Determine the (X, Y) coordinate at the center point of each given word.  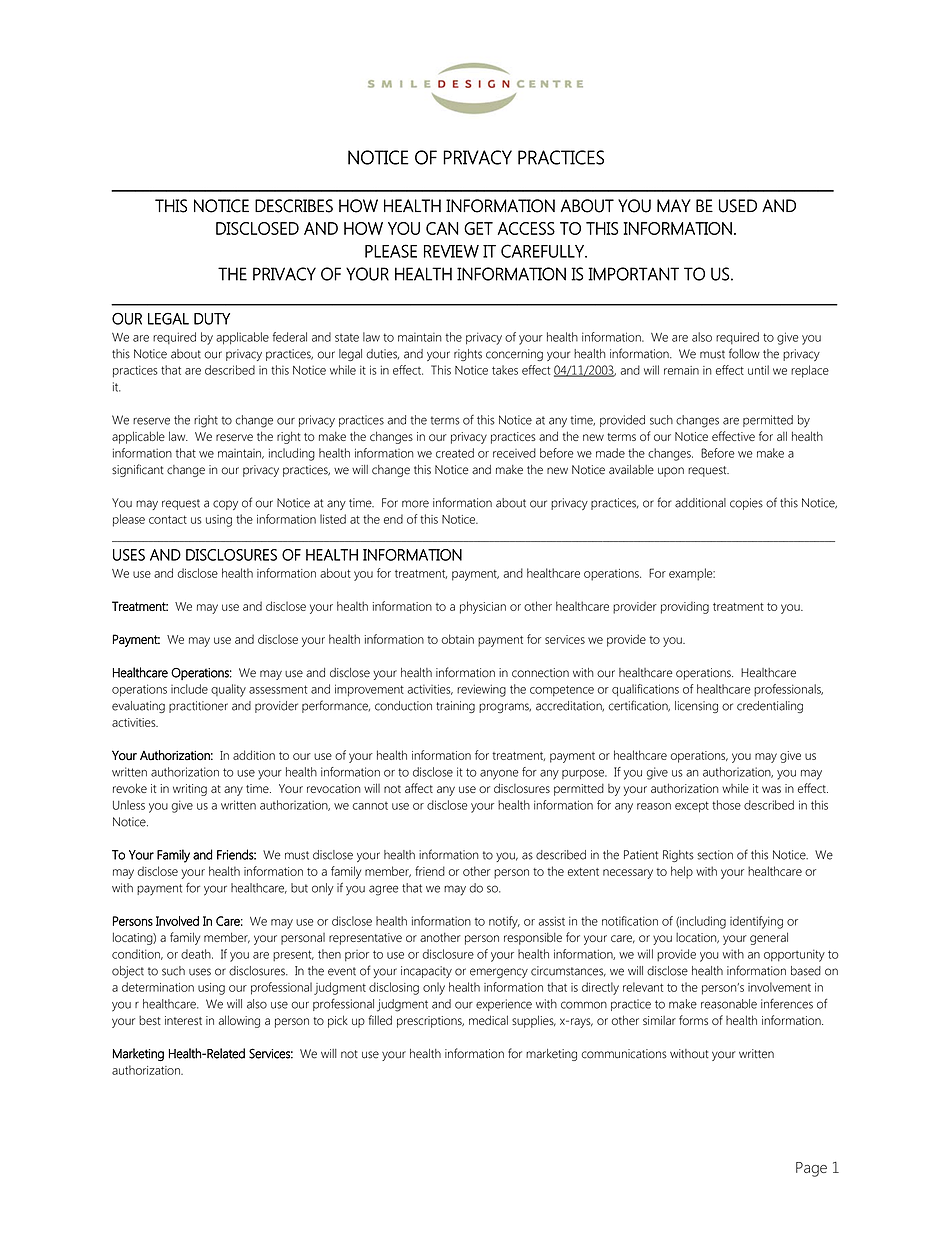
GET (478, 228)
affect (419, 788)
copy (225, 505)
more (415, 504)
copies (746, 504)
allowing (239, 1021)
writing (190, 790)
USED (738, 206)
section (715, 855)
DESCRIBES (294, 206)
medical (488, 1020)
